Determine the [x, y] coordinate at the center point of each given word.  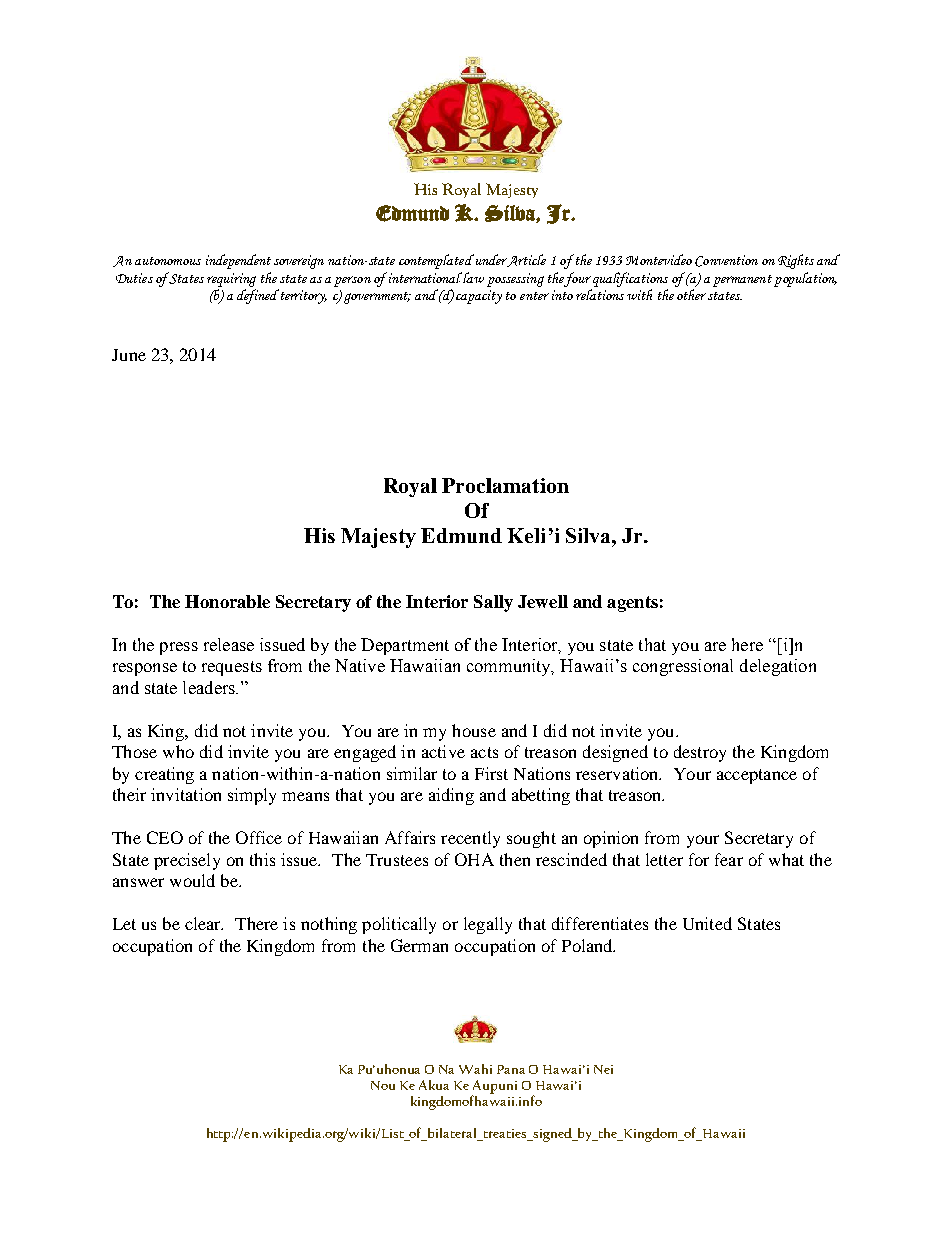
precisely [187, 861]
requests [232, 668]
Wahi [475, 1069]
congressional [683, 667]
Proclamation [505, 485]
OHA [474, 859]
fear [729, 859]
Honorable [227, 601]
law [473, 277]
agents [632, 604]
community [510, 667]
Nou [383, 1085]
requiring [231, 280]
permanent [742, 281]
